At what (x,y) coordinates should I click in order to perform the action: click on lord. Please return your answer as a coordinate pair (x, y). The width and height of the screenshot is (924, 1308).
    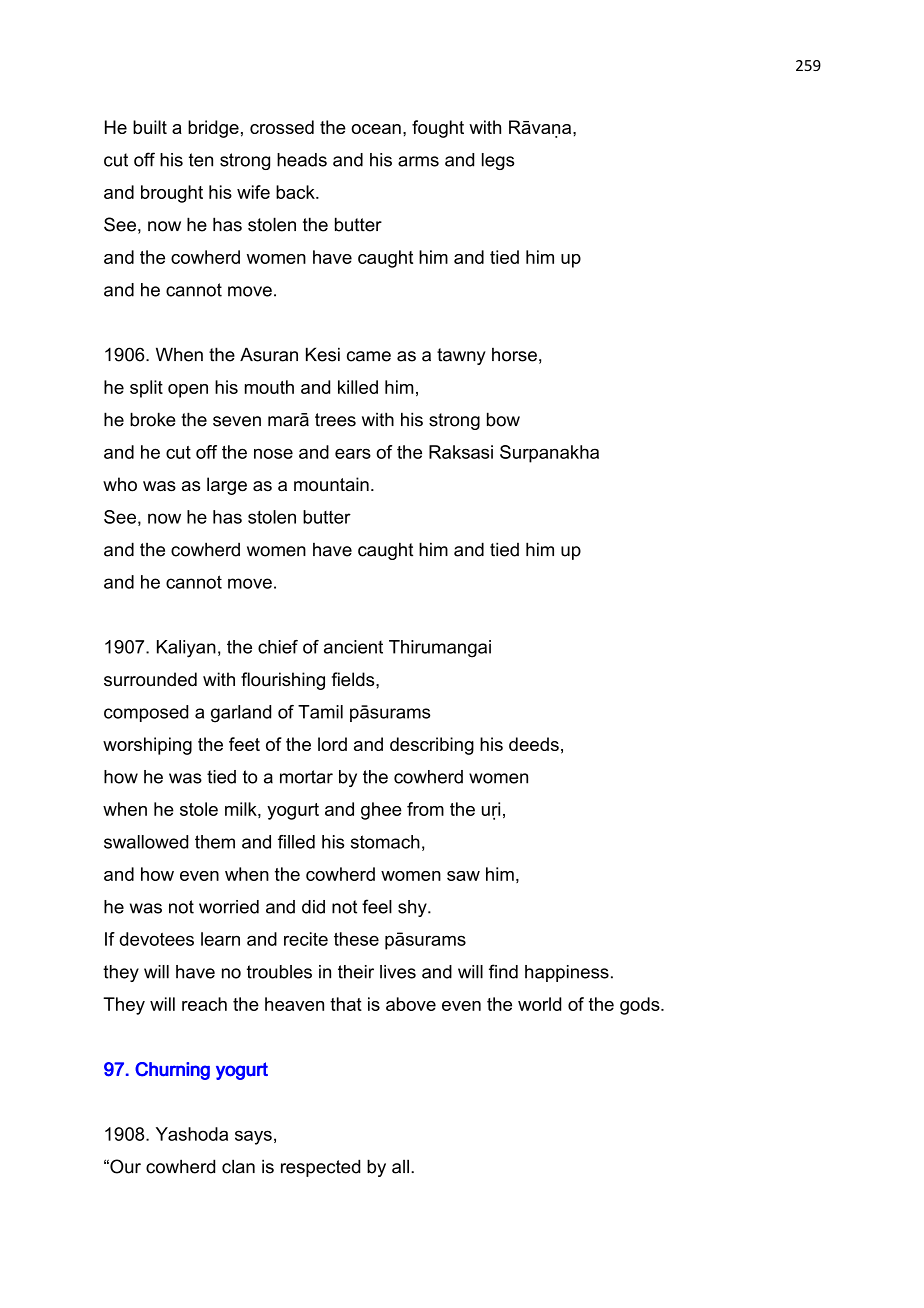
    Looking at the image, I should click on (332, 744).
